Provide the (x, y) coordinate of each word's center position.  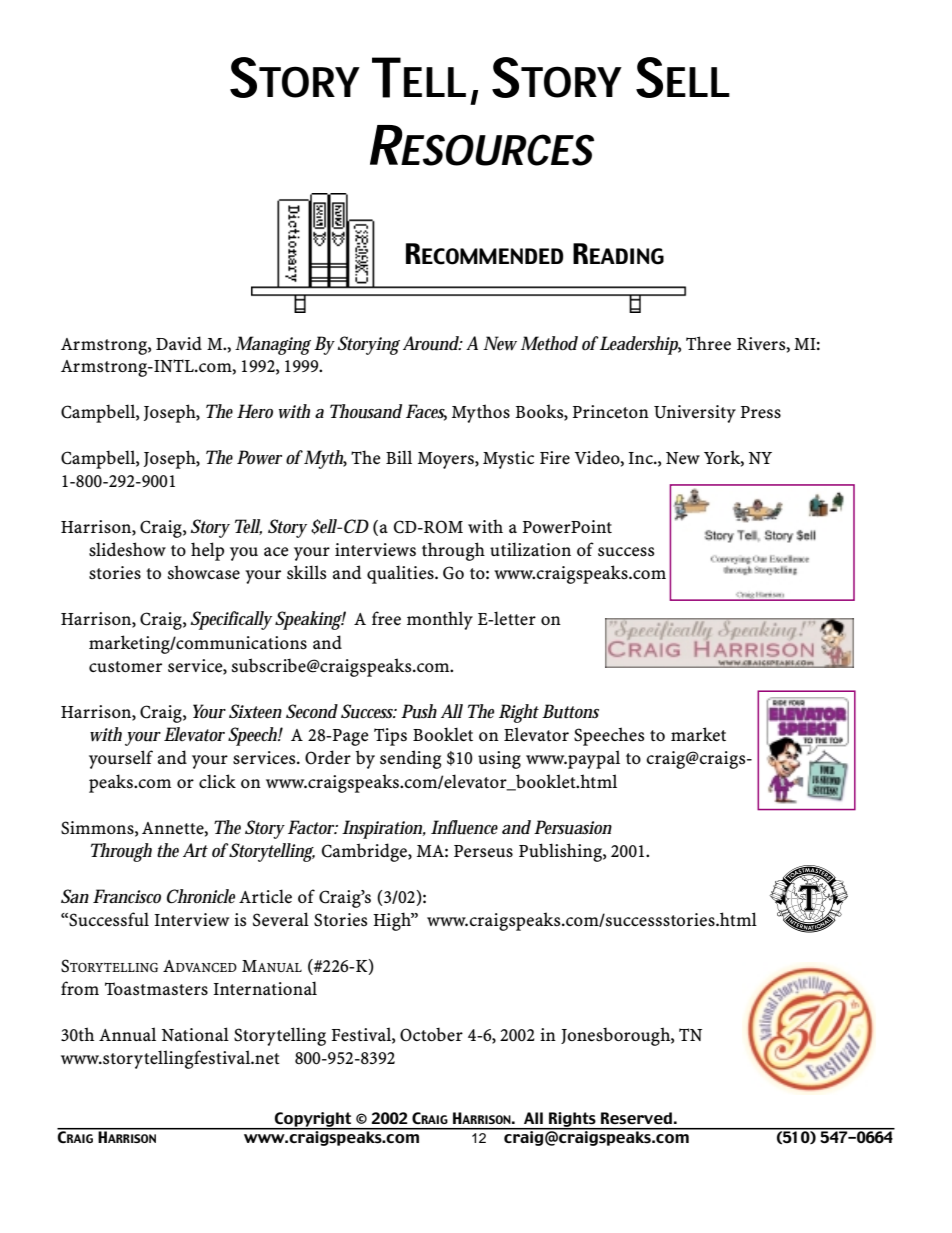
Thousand (366, 411)
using (499, 760)
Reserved (636, 1118)
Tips (390, 737)
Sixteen (255, 711)
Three (708, 343)
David (179, 343)
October (431, 1035)
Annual (127, 1034)
